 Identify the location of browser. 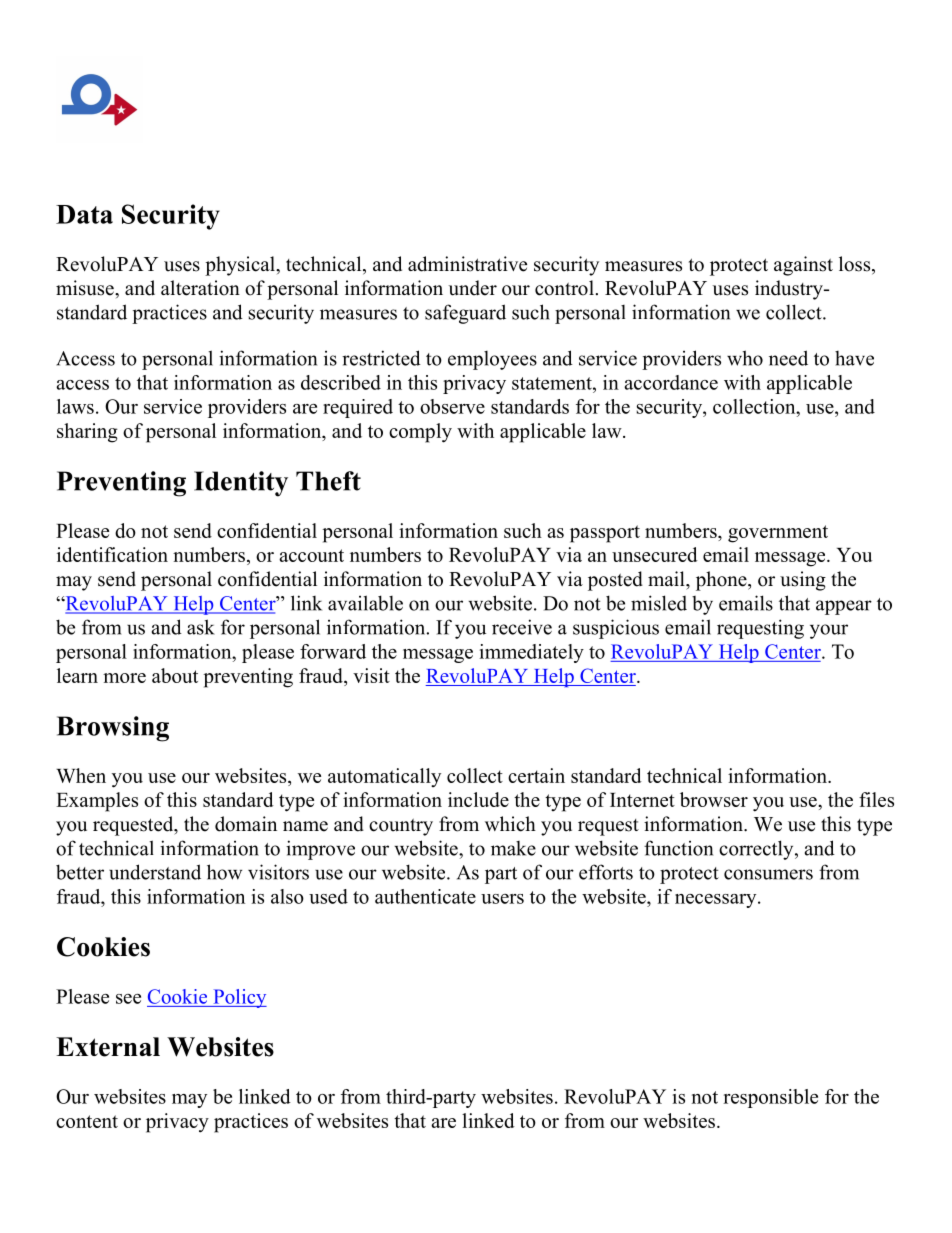
(714, 799).
